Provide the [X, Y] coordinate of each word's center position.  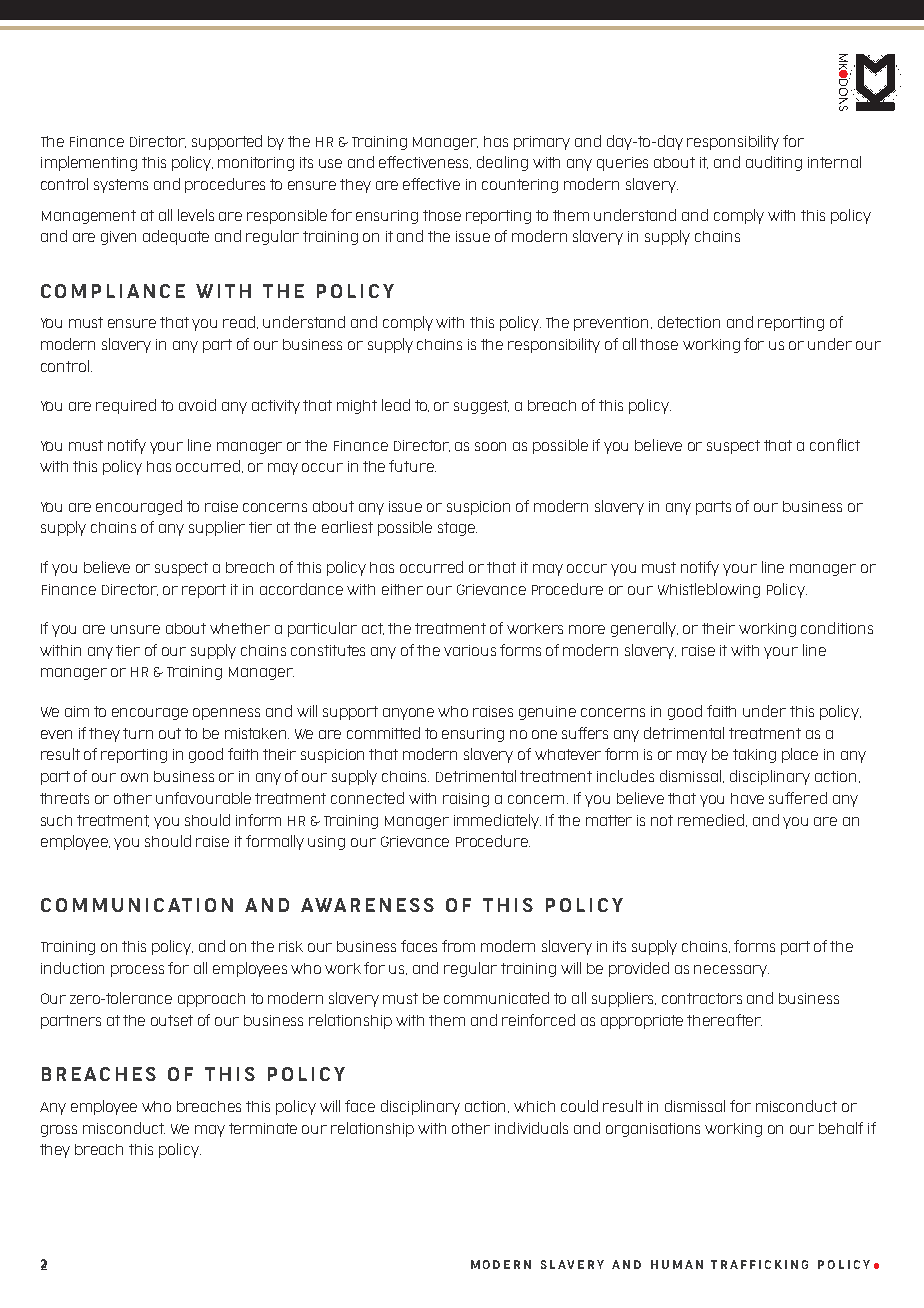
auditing [774, 163]
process [137, 971]
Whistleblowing [709, 590]
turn [138, 733]
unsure [135, 629]
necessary [731, 971]
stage [457, 529]
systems [121, 186]
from [458, 946]
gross [59, 1131]
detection [689, 322]
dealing [502, 163]
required [126, 406]
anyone [408, 714]
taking [754, 756]
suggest [481, 407]
